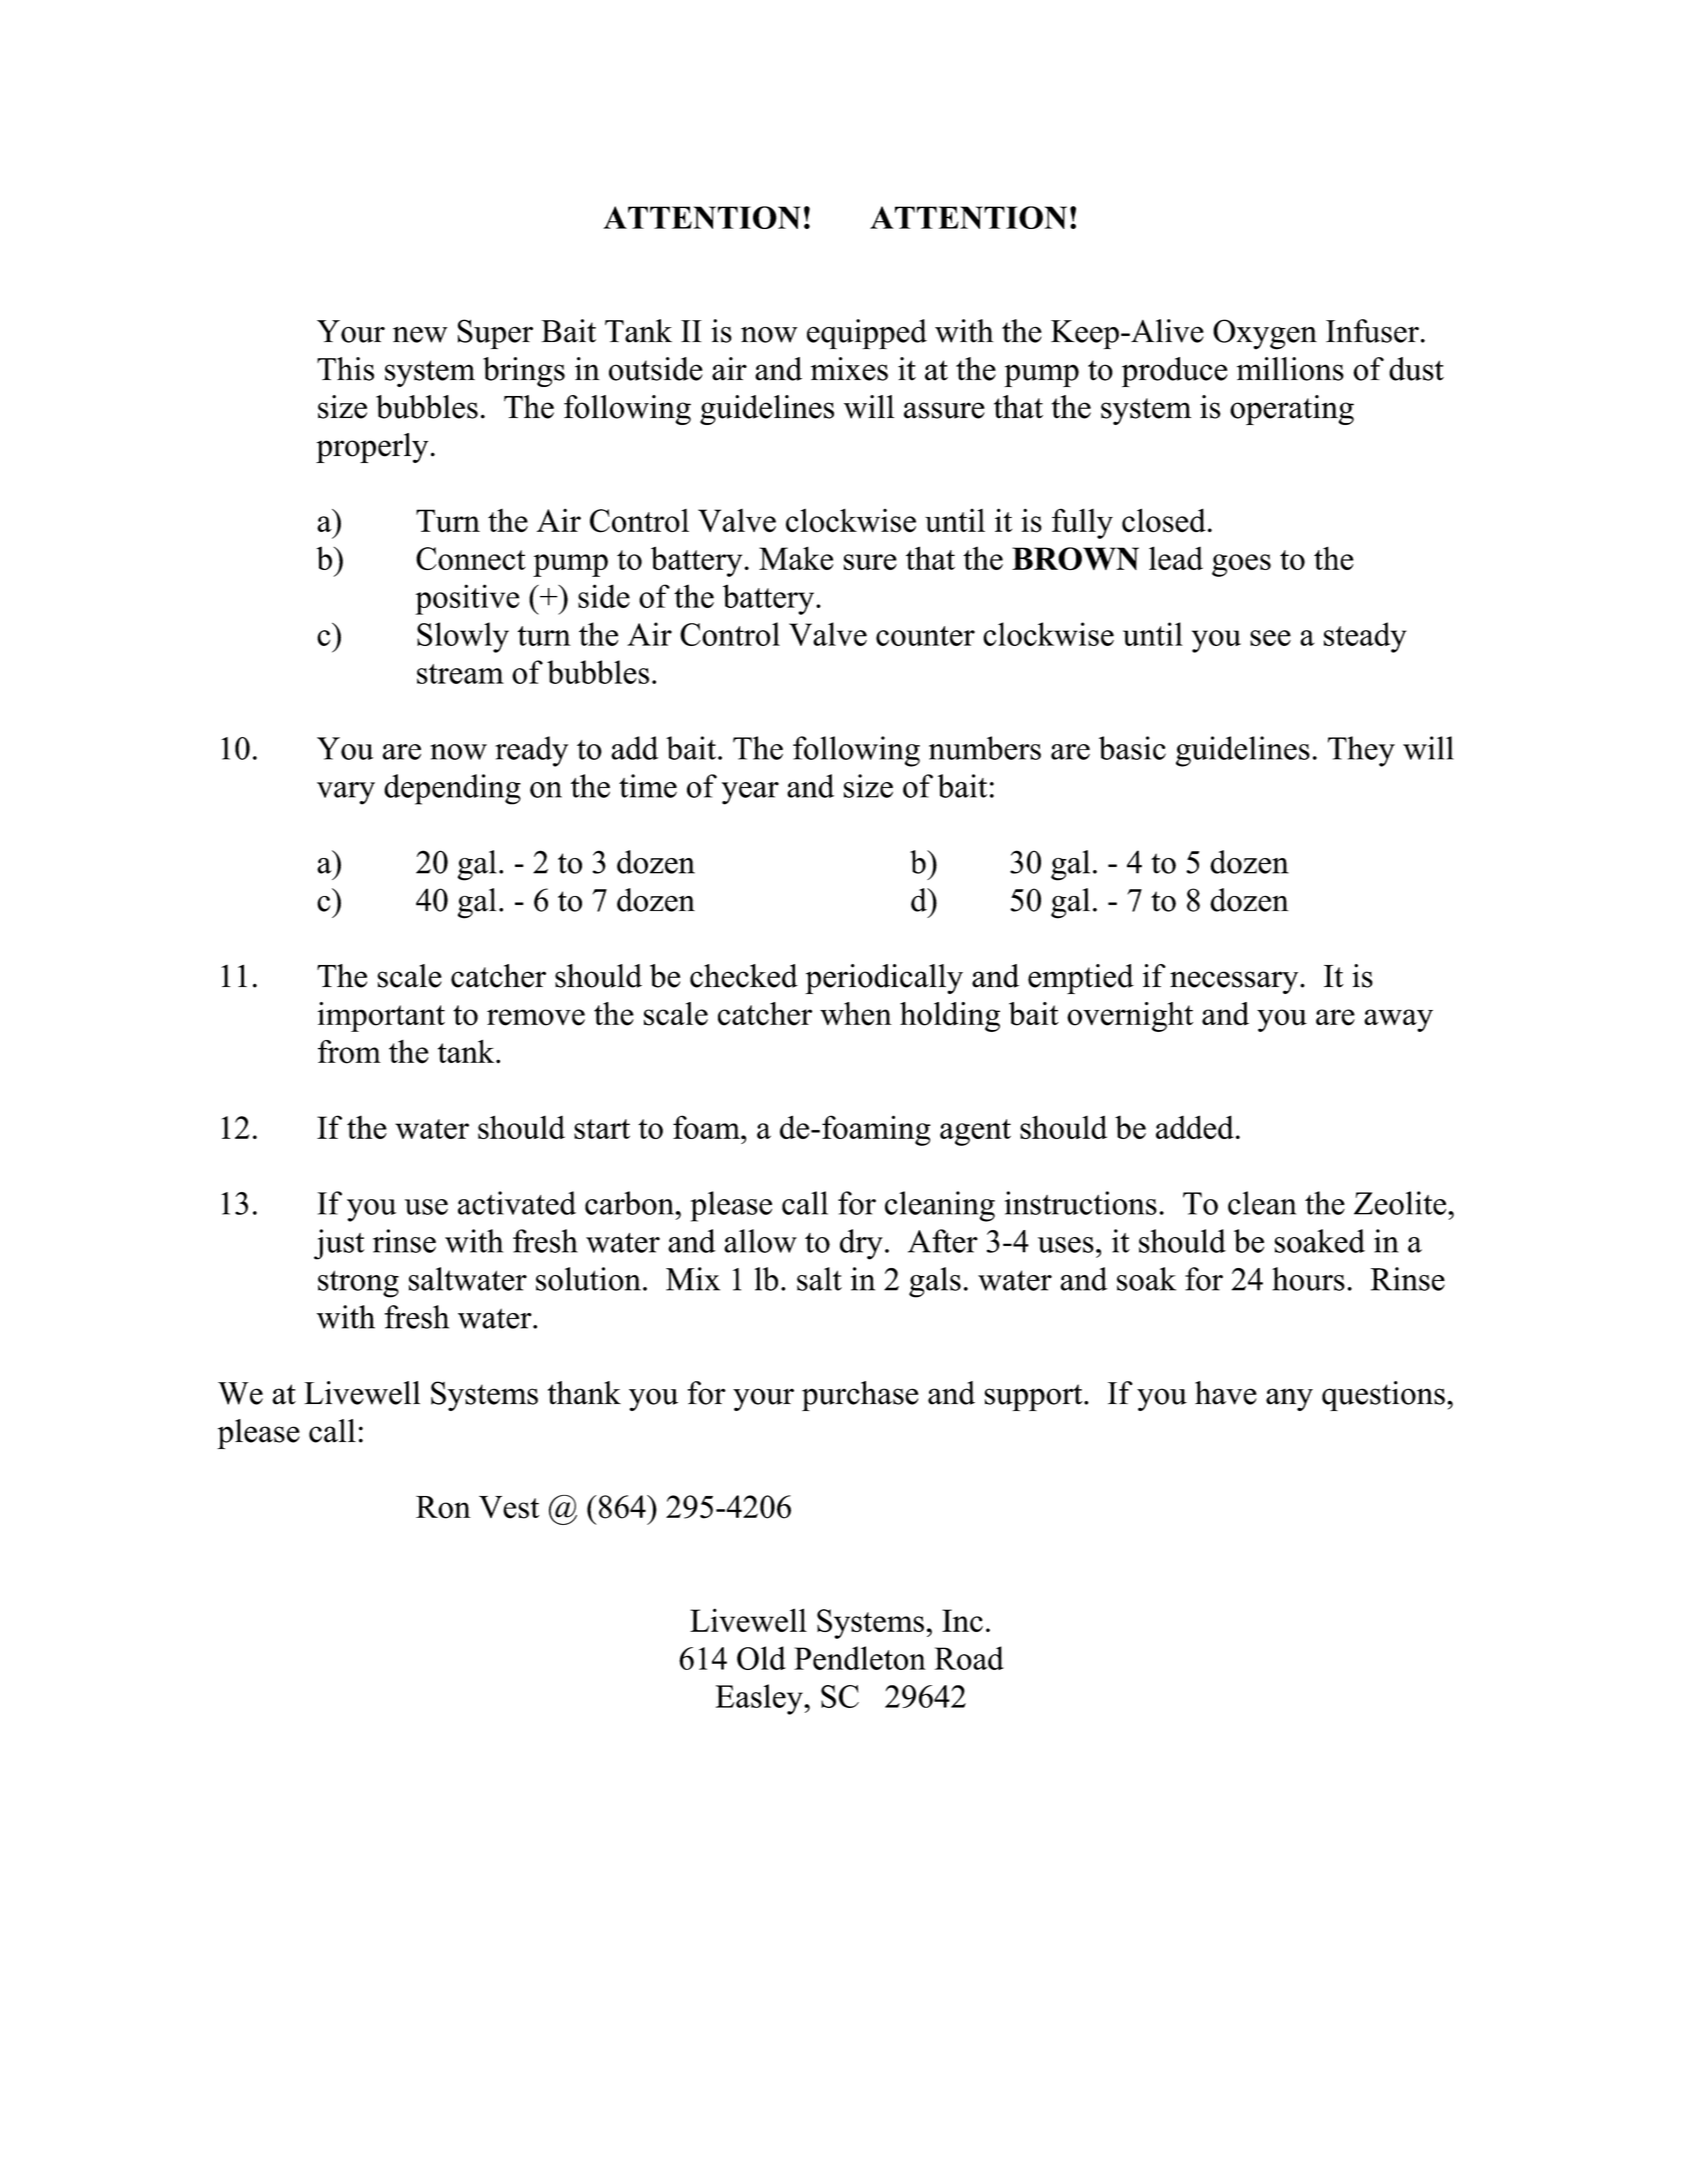 Image resolution: width=1682 pixels, height=2177 pixels. Describe the element at coordinates (1290, 369) in the page. I see `millions` at that location.
